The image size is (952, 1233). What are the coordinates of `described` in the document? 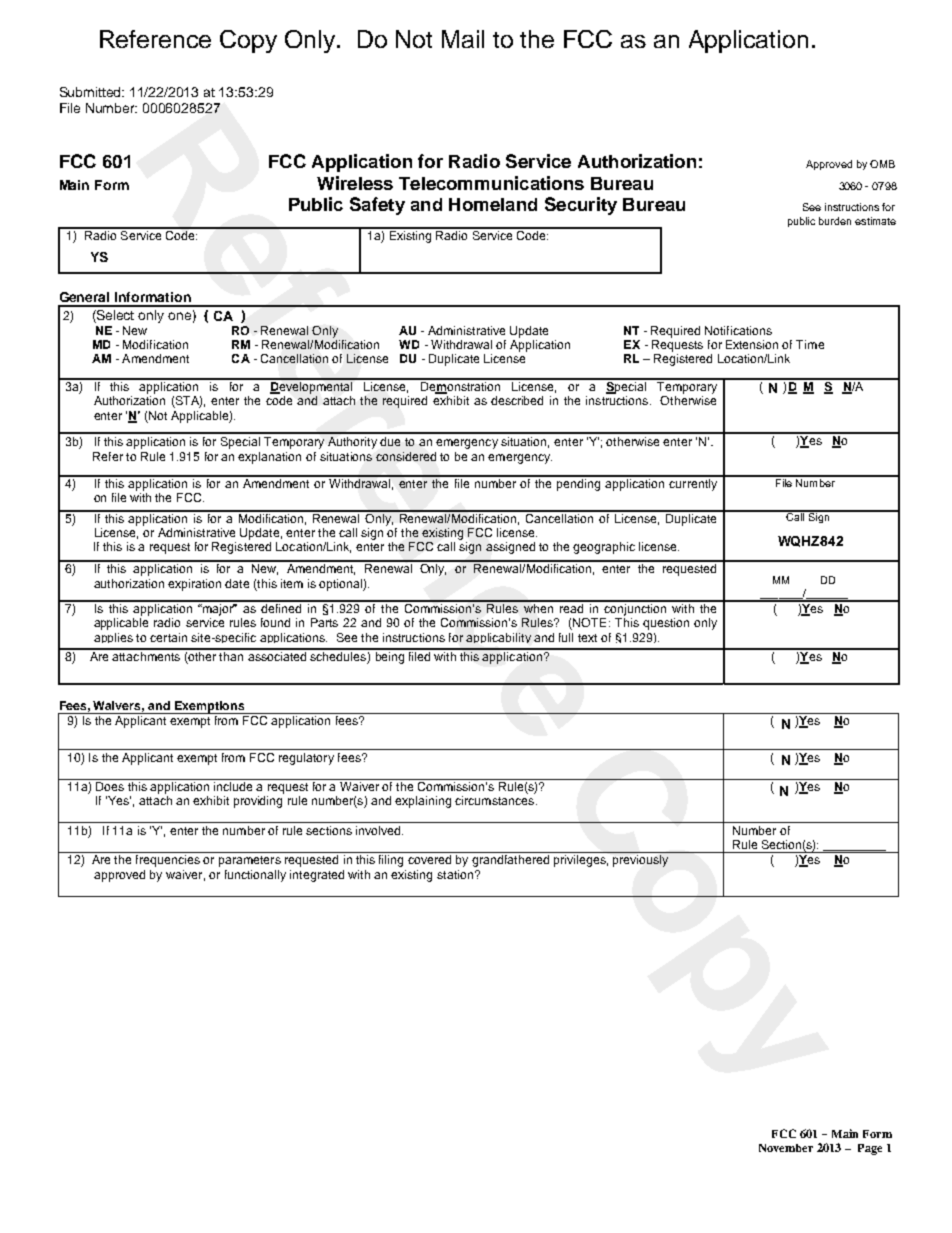 It's located at (517, 400).
